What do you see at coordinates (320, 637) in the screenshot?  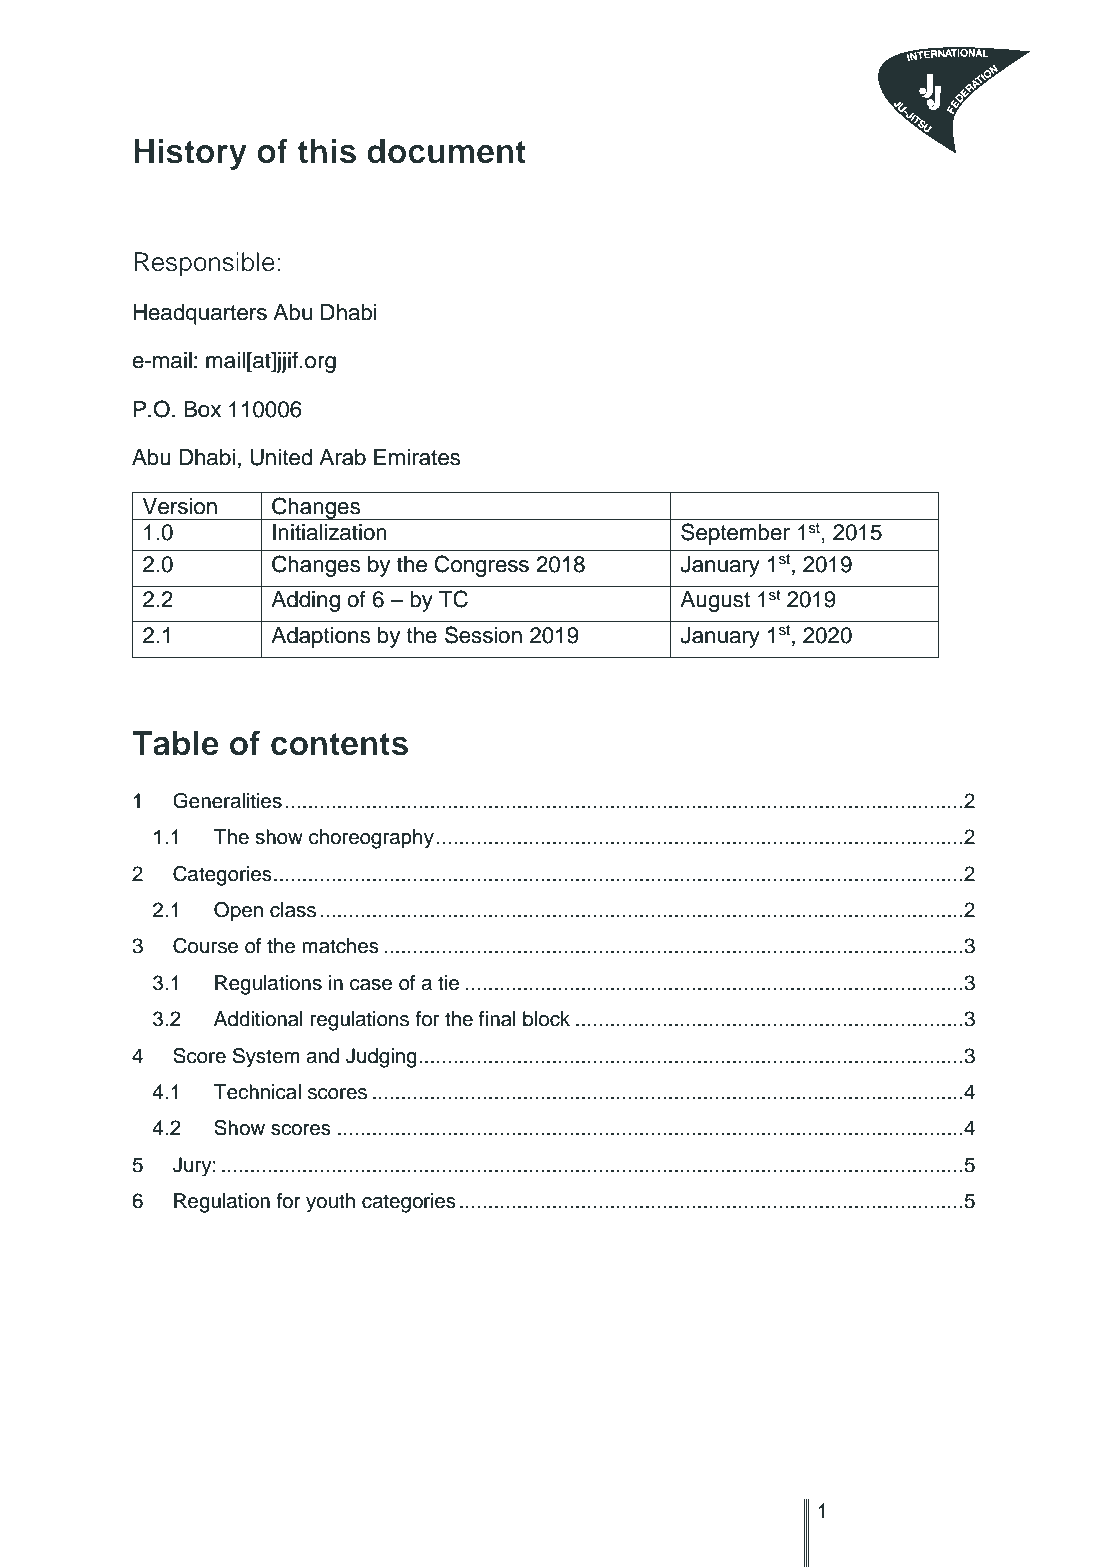 I see `Adaptions` at bounding box center [320, 637].
